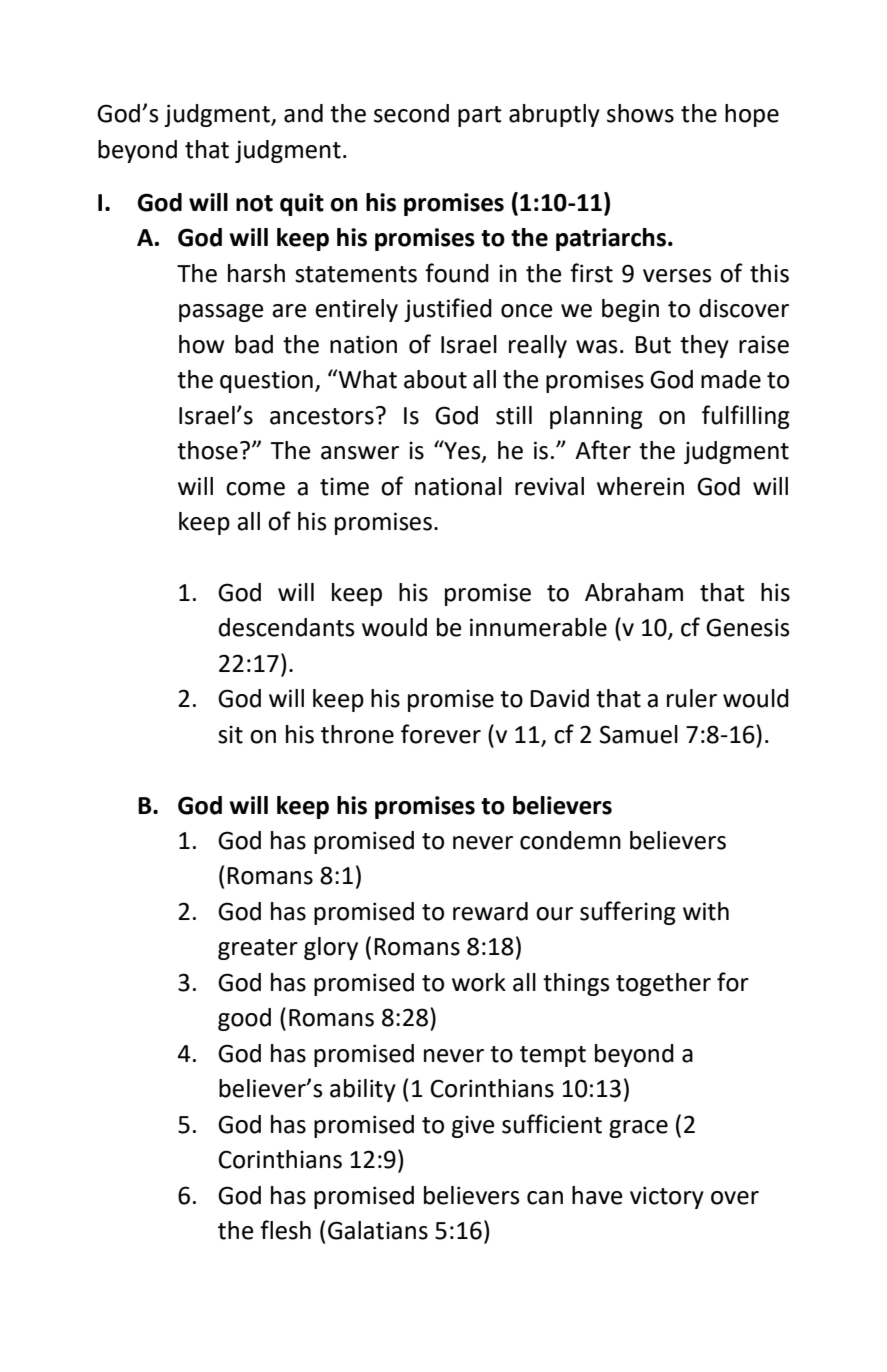 The height and width of the page is (1372, 887). I want to click on come, so click(255, 489).
